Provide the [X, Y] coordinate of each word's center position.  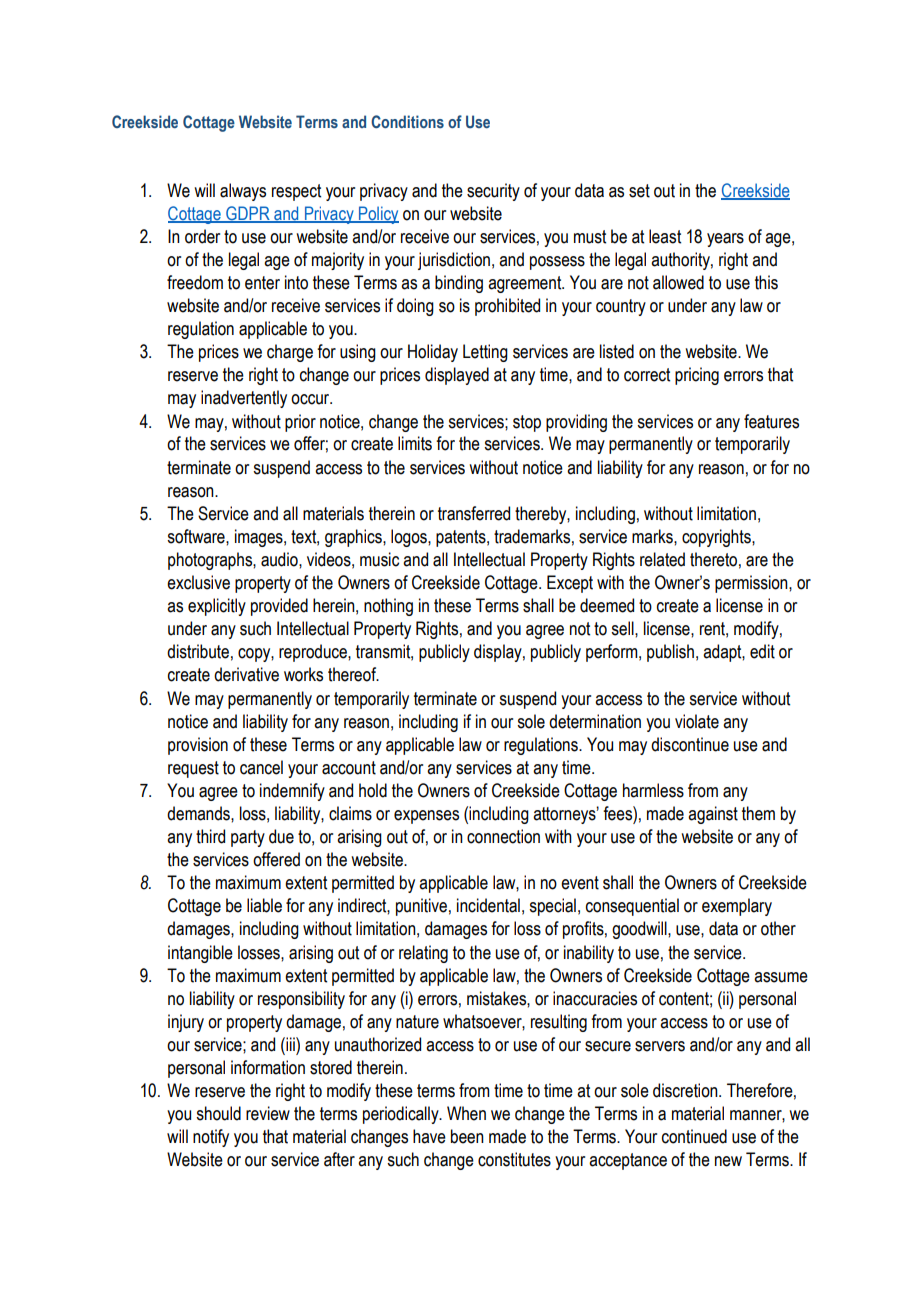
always [243, 192]
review [268, 1113]
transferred [474, 513]
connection [503, 836]
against [713, 815]
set [639, 191]
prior [300, 423]
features [771, 421]
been [467, 1136]
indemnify [292, 792]
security [493, 192]
